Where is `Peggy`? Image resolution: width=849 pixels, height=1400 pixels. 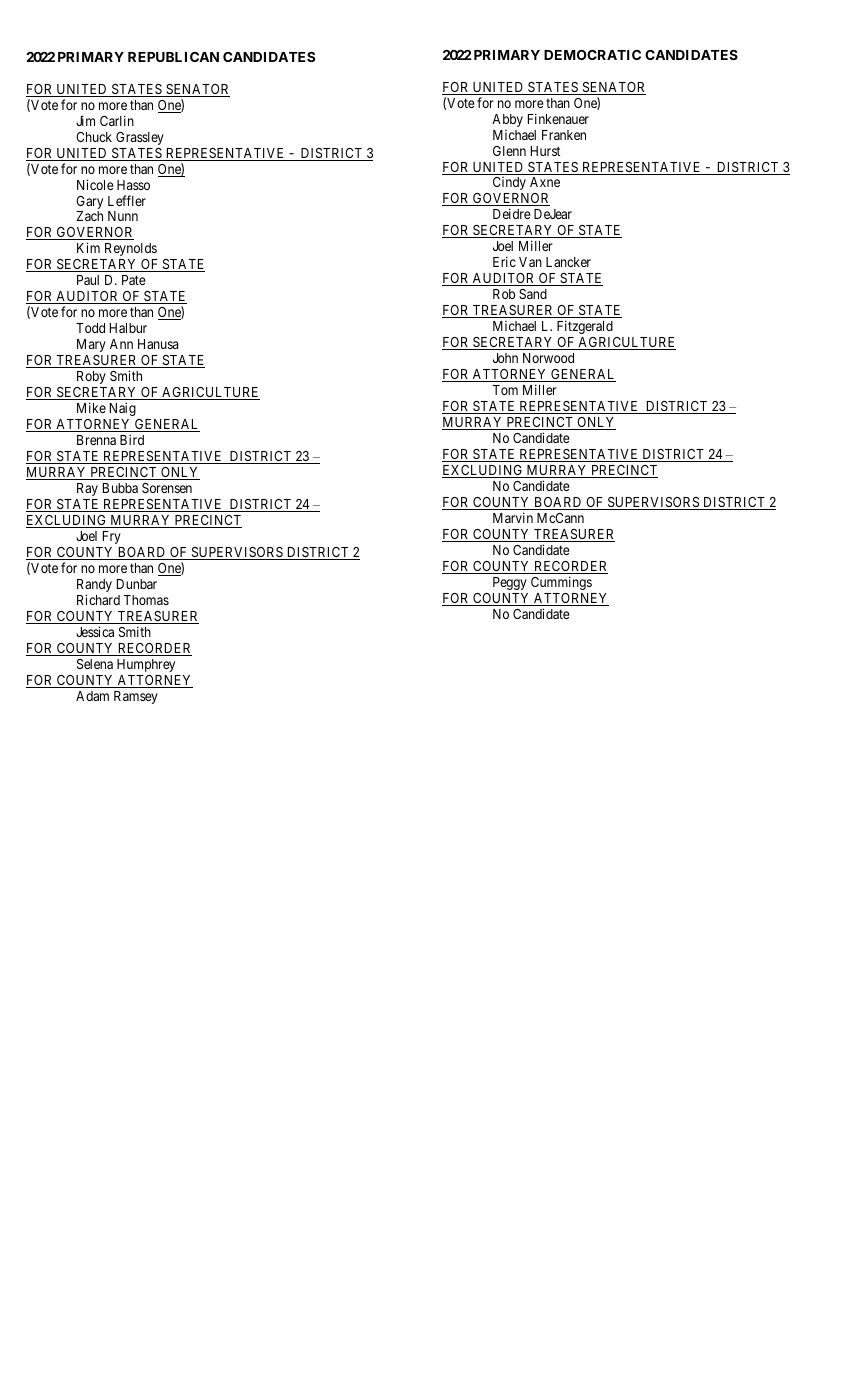
Peggy is located at coordinates (510, 583).
